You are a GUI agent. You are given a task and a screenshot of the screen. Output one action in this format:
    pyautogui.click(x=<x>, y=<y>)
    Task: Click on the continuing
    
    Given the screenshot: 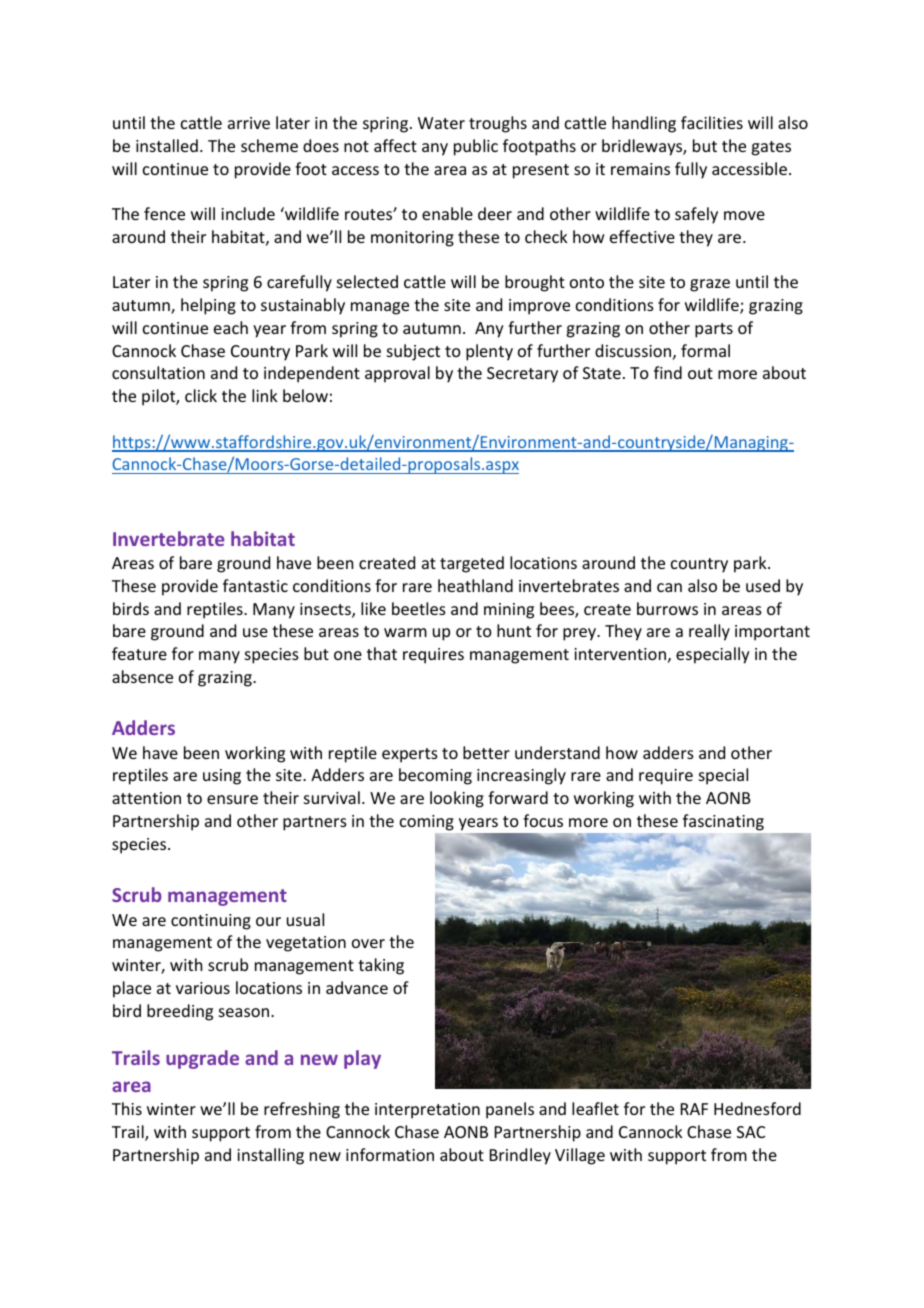 What is the action you would take?
    pyautogui.click(x=211, y=922)
